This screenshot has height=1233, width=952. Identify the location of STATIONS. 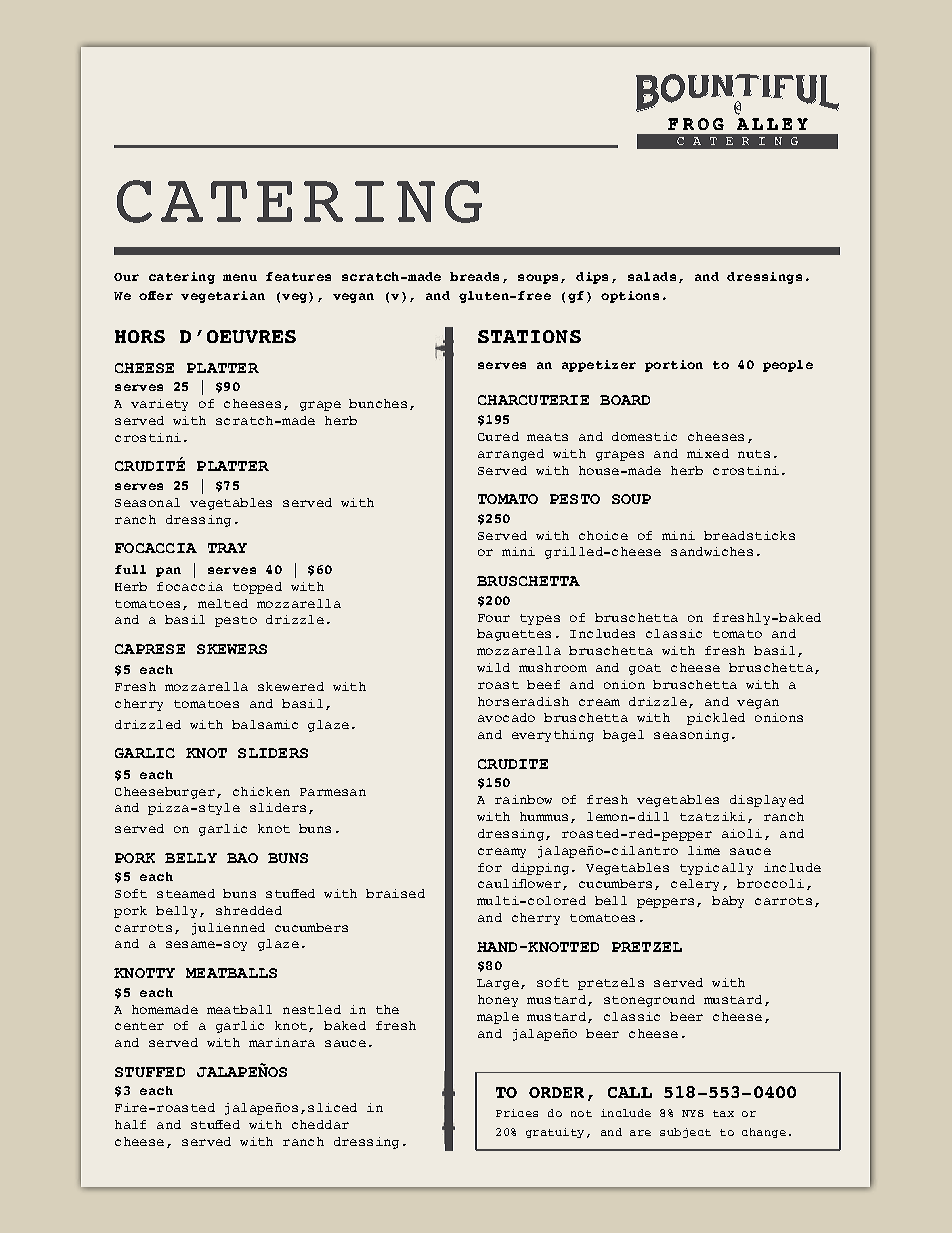
(529, 336).
